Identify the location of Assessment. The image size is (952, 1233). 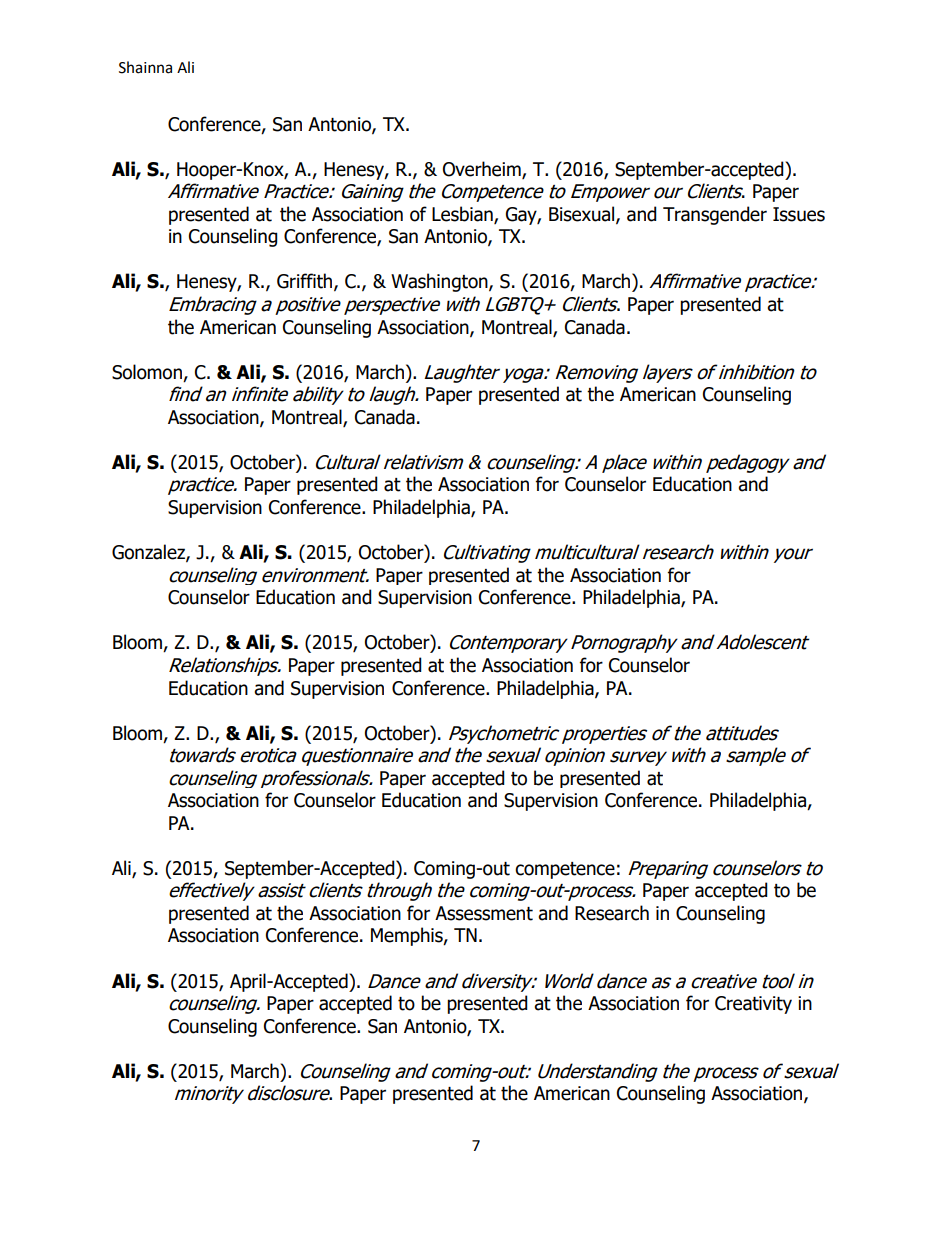
(484, 913).
